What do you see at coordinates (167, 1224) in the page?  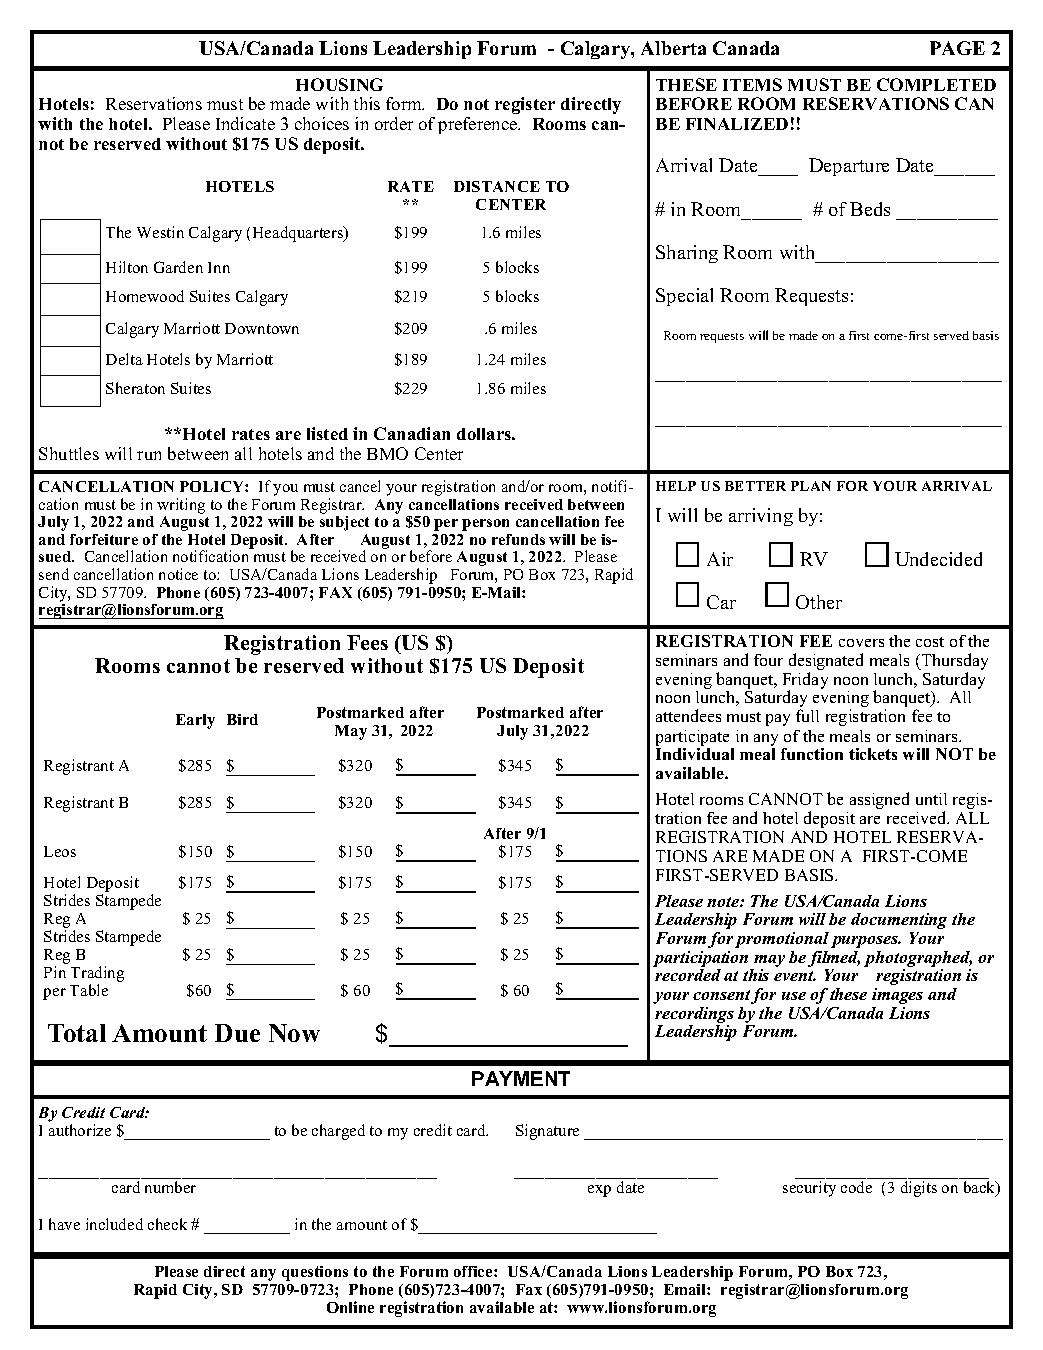 I see `check` at bounding box center [167, 1224].
